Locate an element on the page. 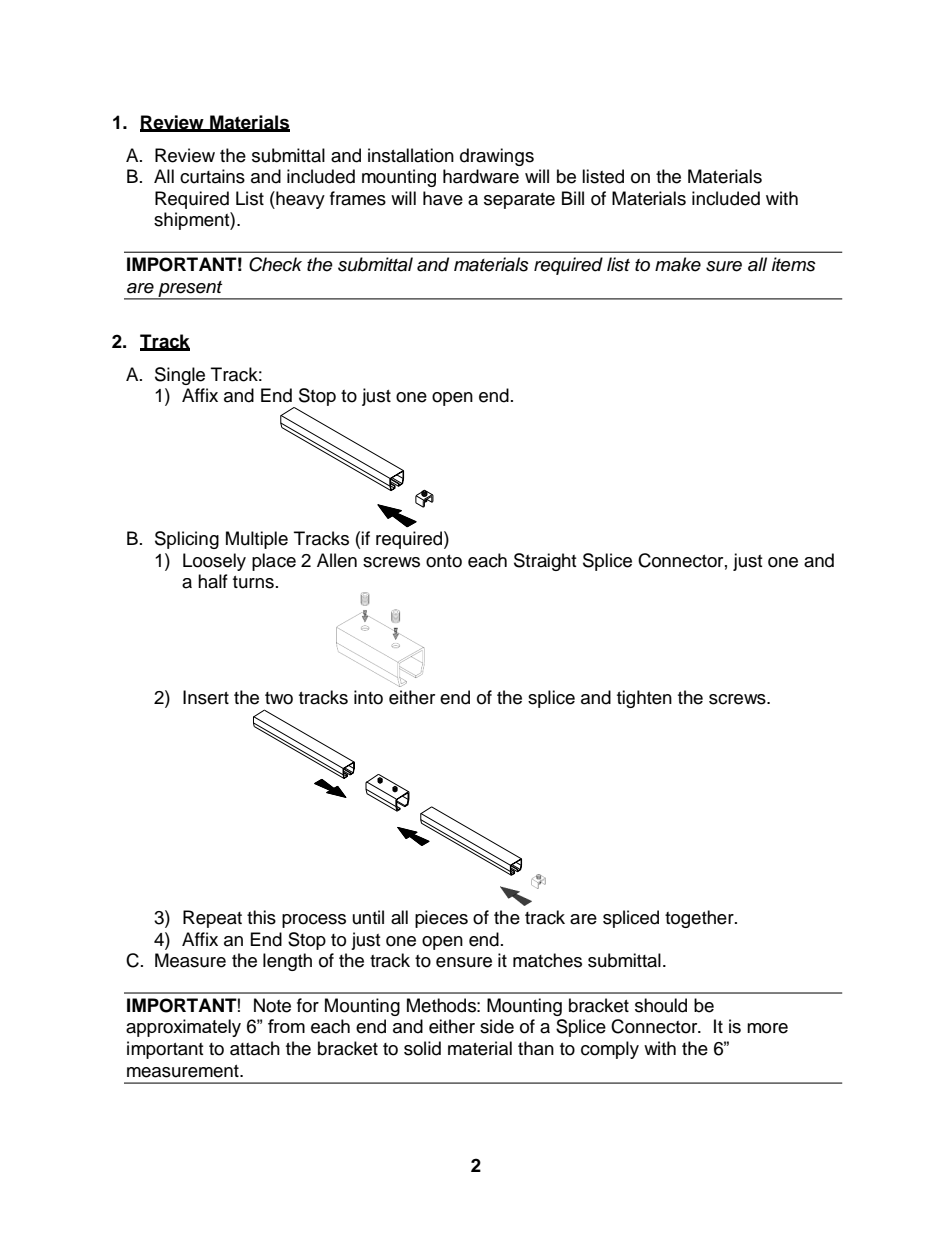 This page has width=952, height=1233. this is located at coordinates (261, 917).
